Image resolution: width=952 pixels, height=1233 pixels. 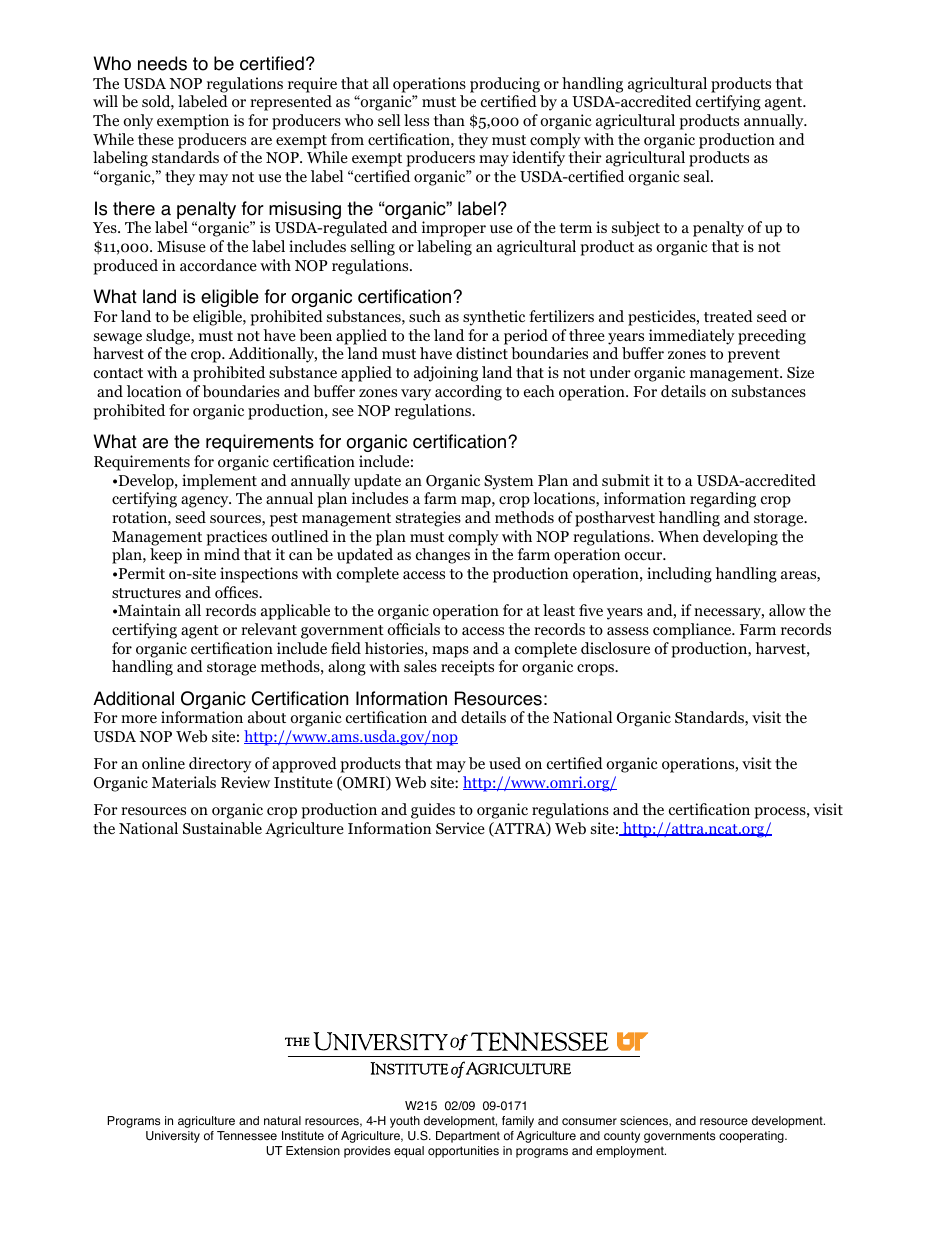 What do you see at coordinates (173, 1137) in the image?
I see `University` at bounding box center [173, 1137].
